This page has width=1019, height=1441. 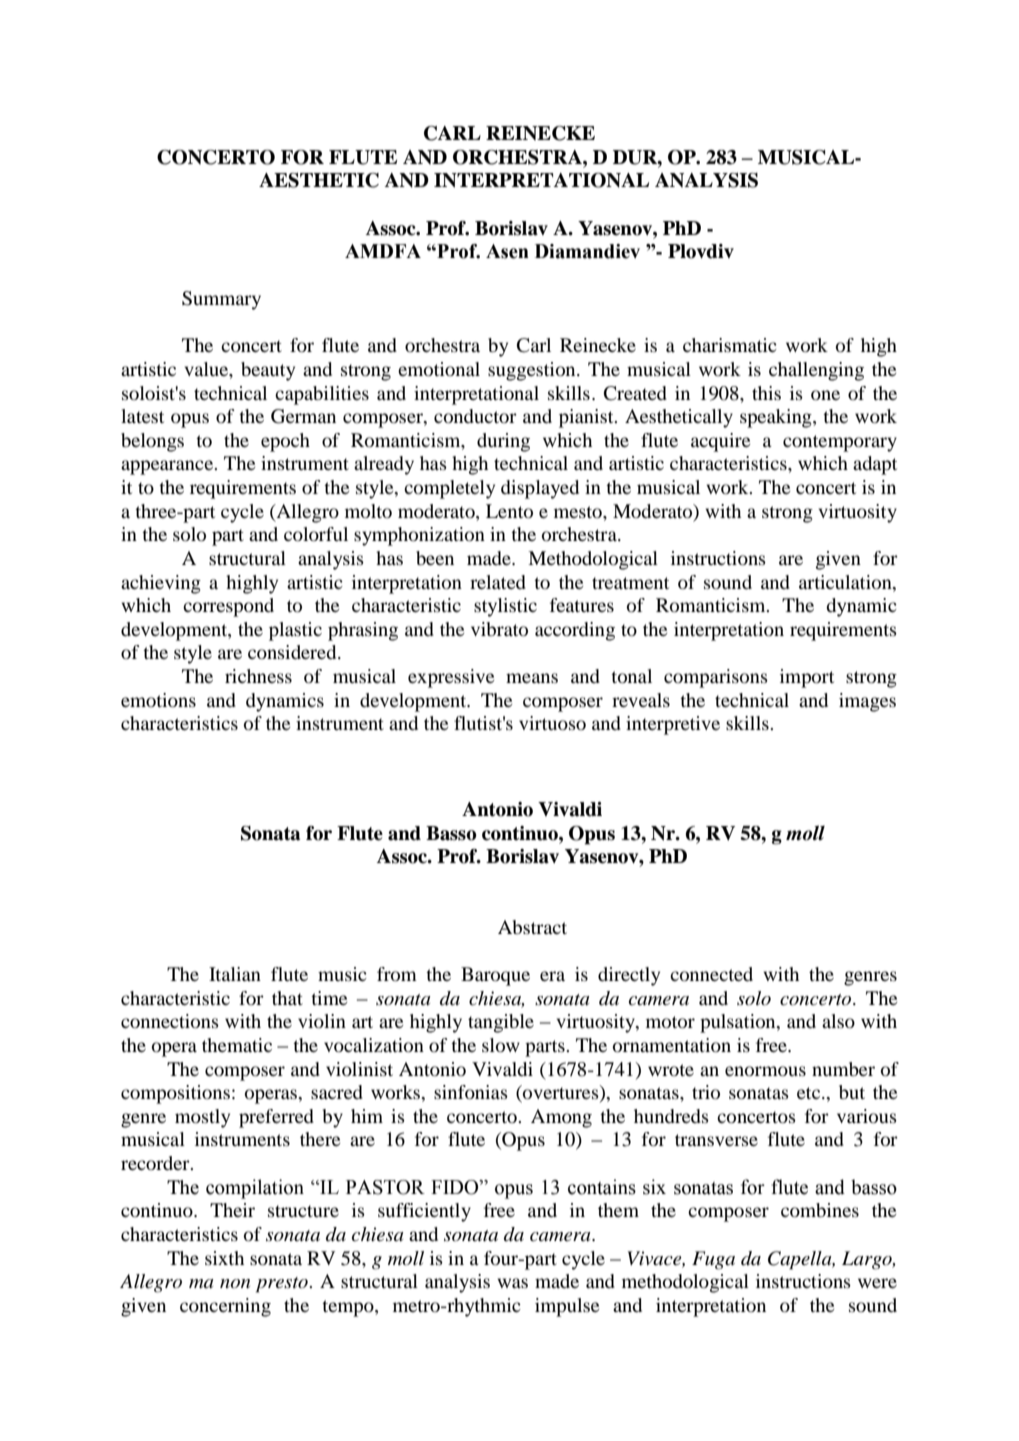 What do you see at coordinates (235, 1283) in the page?
I see `non` at bounding box center [235, 1283].
